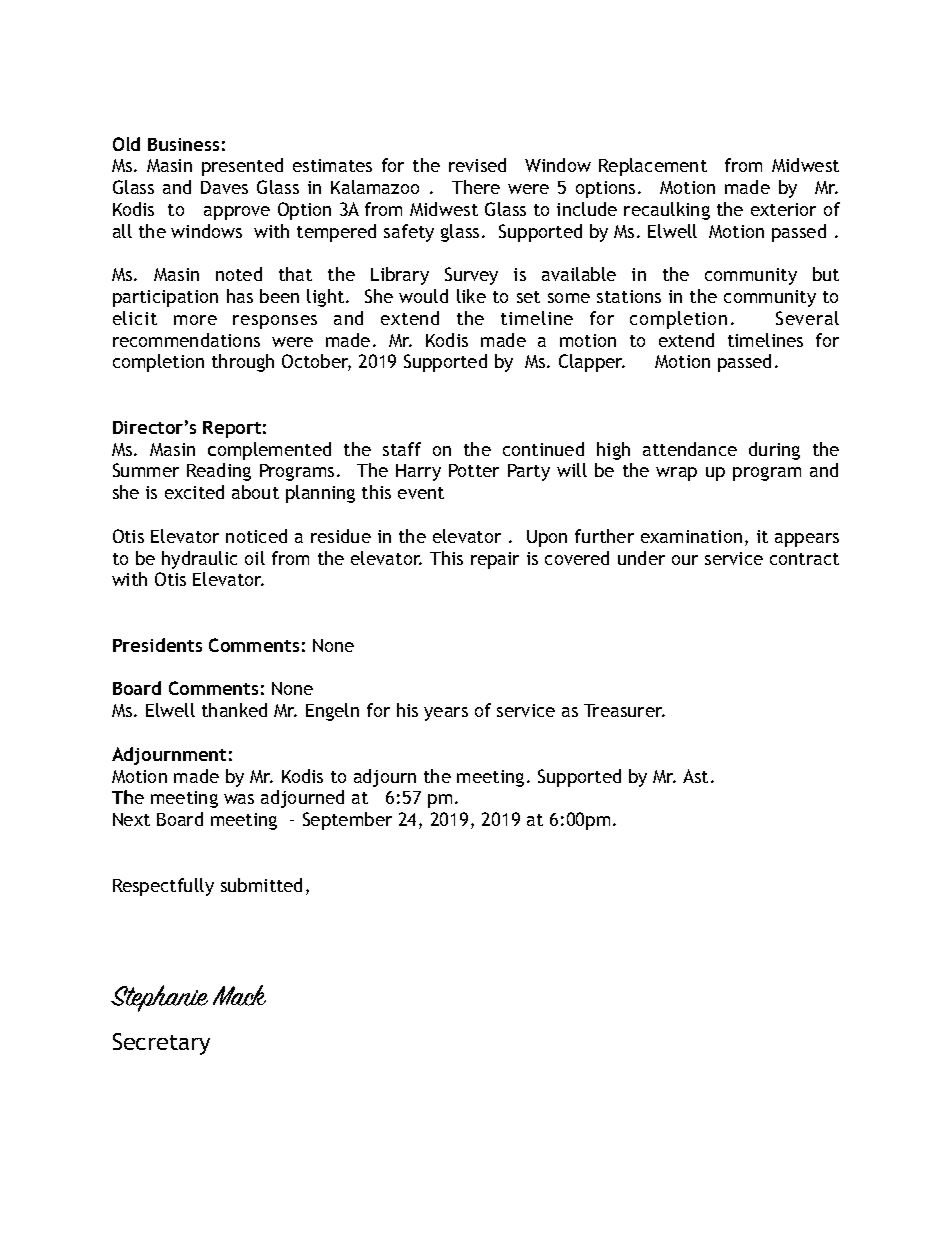 The width and height of the screenshot is (952, 1233). What do you see at coordinates (783, 209) in the screenshot?
I see `exterior` at bounding box center [783, 209].
